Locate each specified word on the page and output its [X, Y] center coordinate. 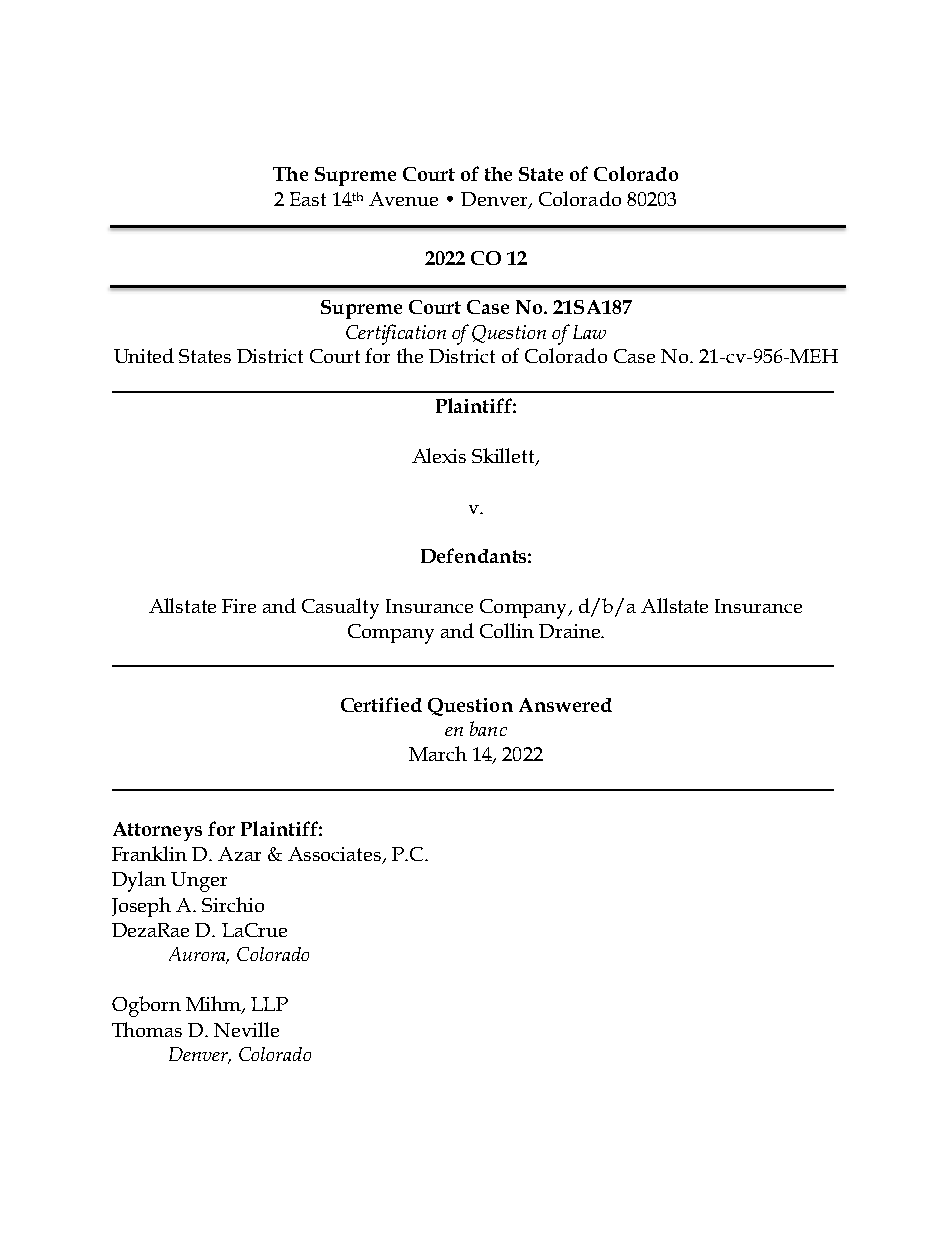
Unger [199, 882]
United [144, 355]
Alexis [439, 455]
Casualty [340, 608]
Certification [396, 334]
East [308, 199]
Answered [565, 705]
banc [488, 728]
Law [589, 332]
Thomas [147, 1029]
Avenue [403, 199]
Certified [381, 704]
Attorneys [157, 831]
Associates [336, 855]
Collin [507, 630]
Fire [239, 606]
